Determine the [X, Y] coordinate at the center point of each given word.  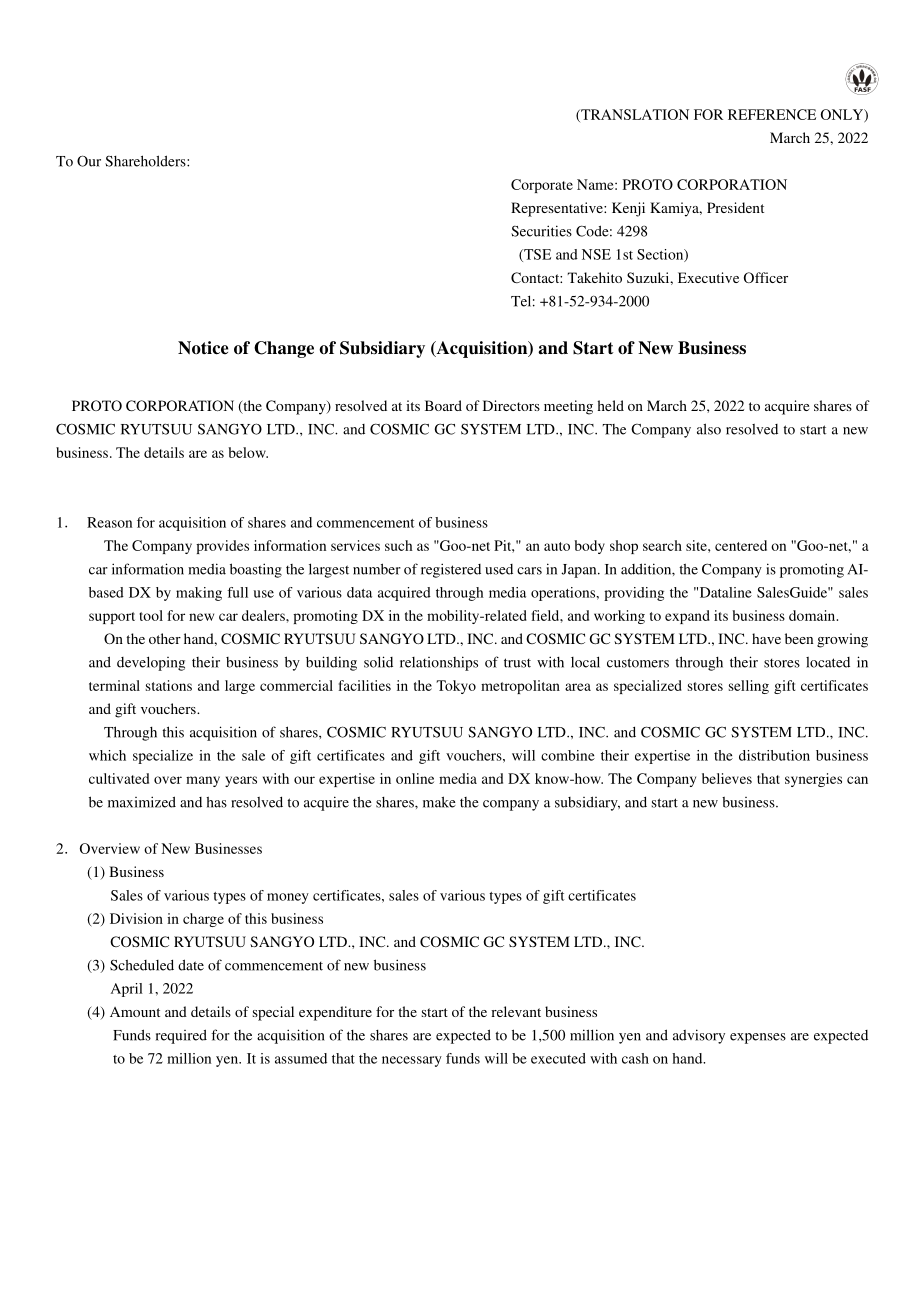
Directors [511, 405]
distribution [774, 755]
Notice [203, 348]
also [709, 429]
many [203, 781]
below [248, 452]
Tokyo [456, 687]
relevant [516, 1011]
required [181, 1036]
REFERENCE [772, 114]
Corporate [542, 186]
